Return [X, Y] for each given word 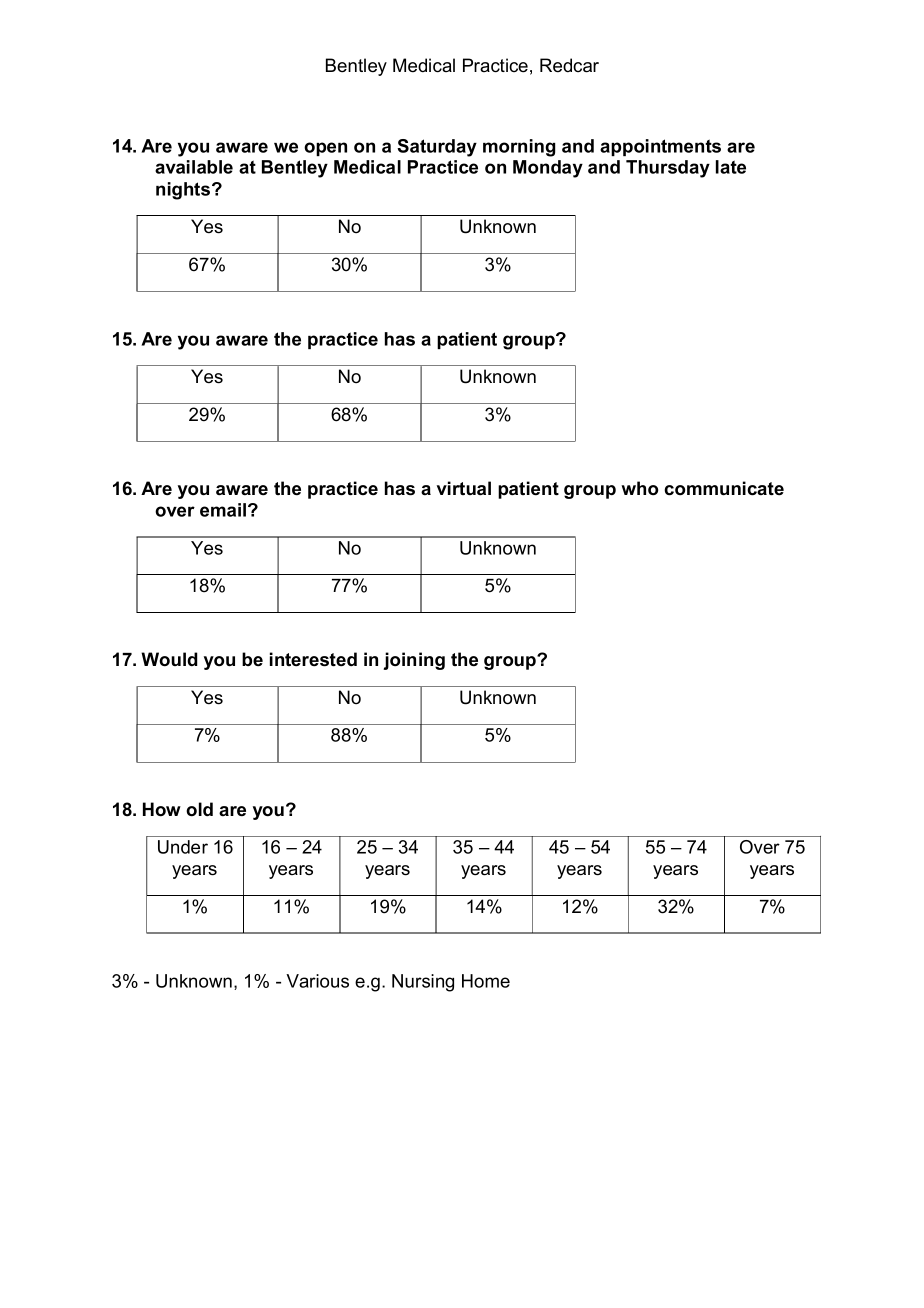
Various [317, 981]
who [639, 488]
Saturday [437, 148]
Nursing [423, 983]
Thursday [668, 169]
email [224, 510]
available [194, 167]
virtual [464, 488]
